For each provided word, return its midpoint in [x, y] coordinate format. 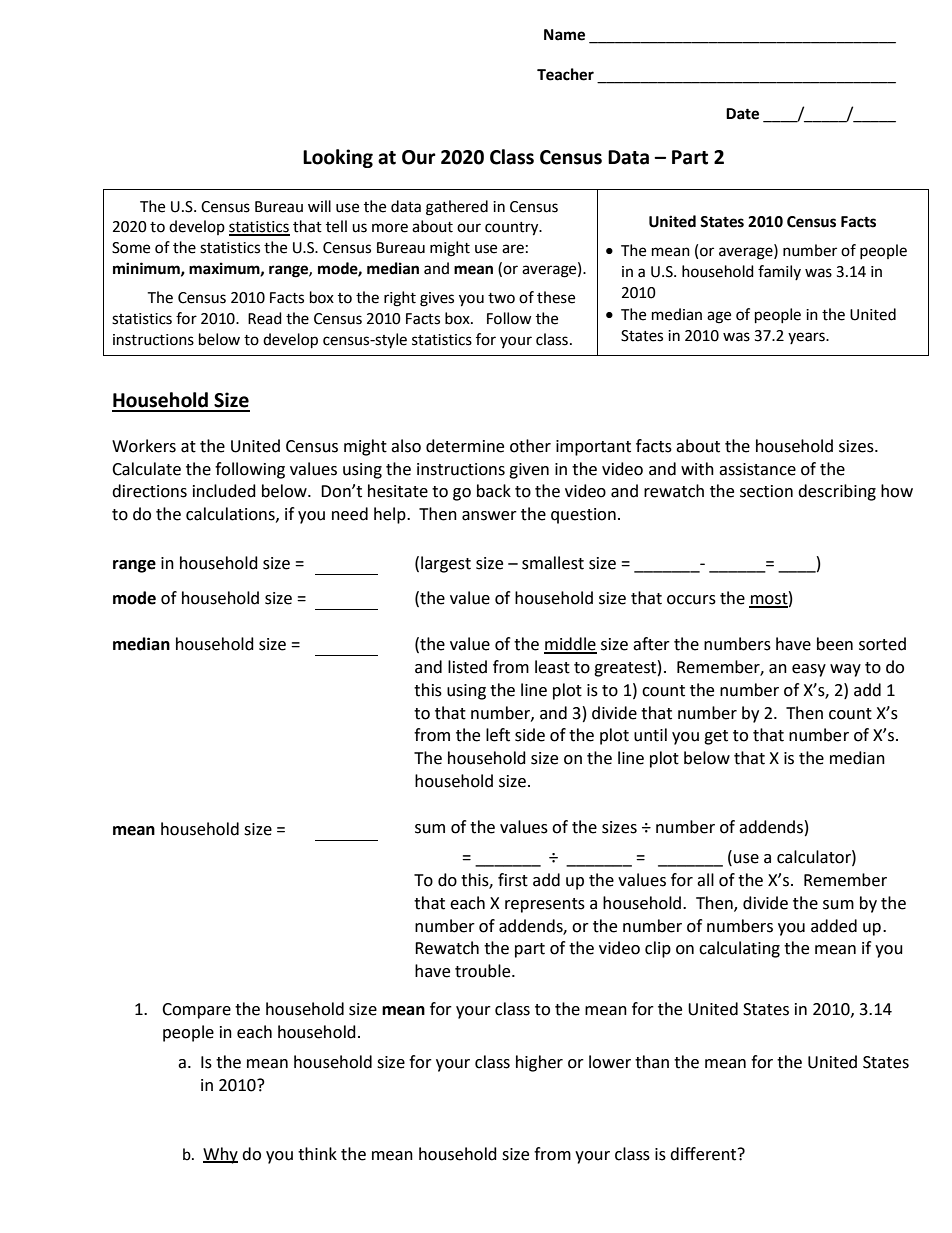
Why [220, 1155]
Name [564, 35]
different [704, 1154]
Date [742, 114]
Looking [338, 158]
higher [539, 1063]
